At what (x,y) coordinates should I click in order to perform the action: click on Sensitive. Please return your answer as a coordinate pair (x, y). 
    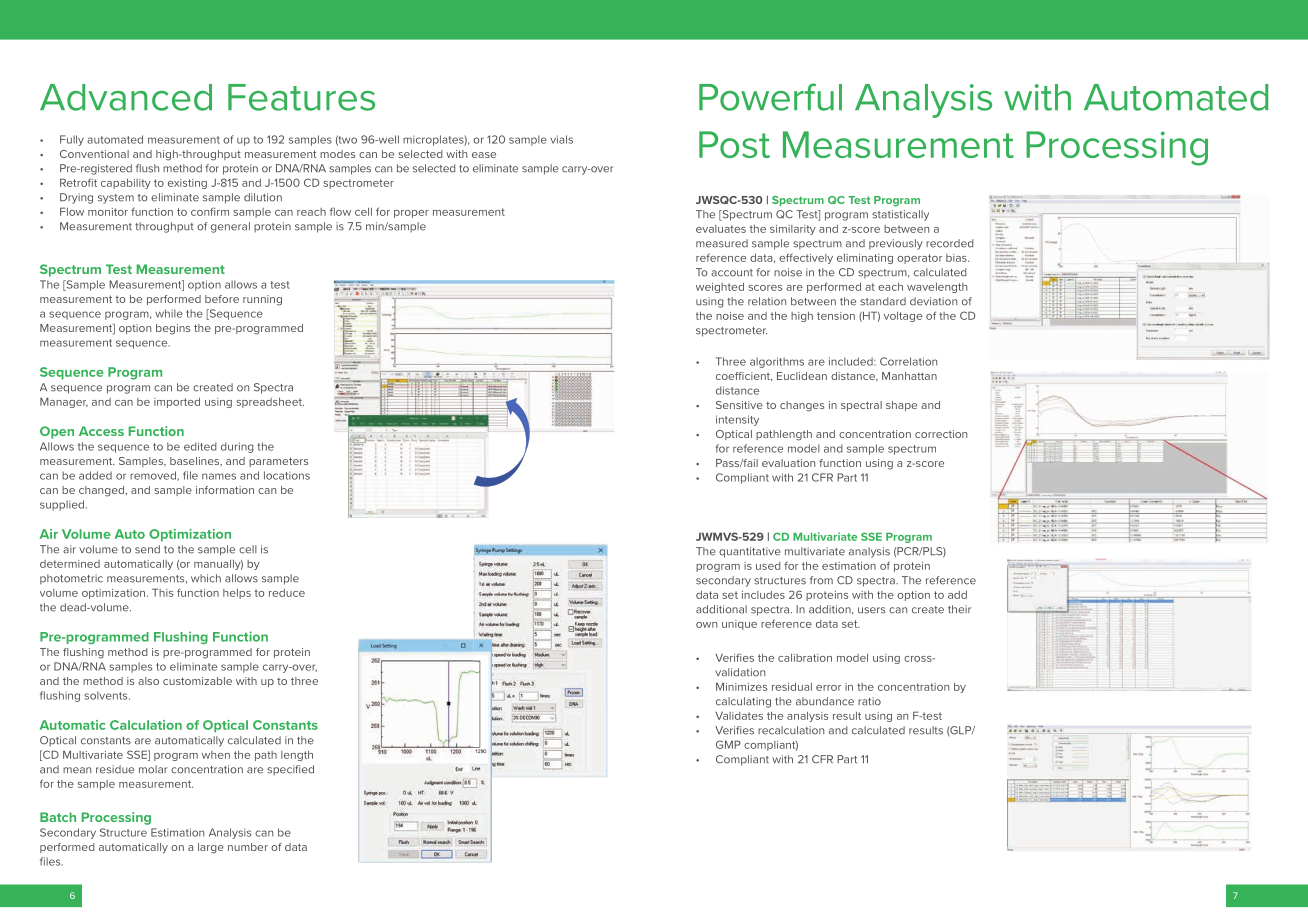
    Looking at the image, I should click on (739, 405).
